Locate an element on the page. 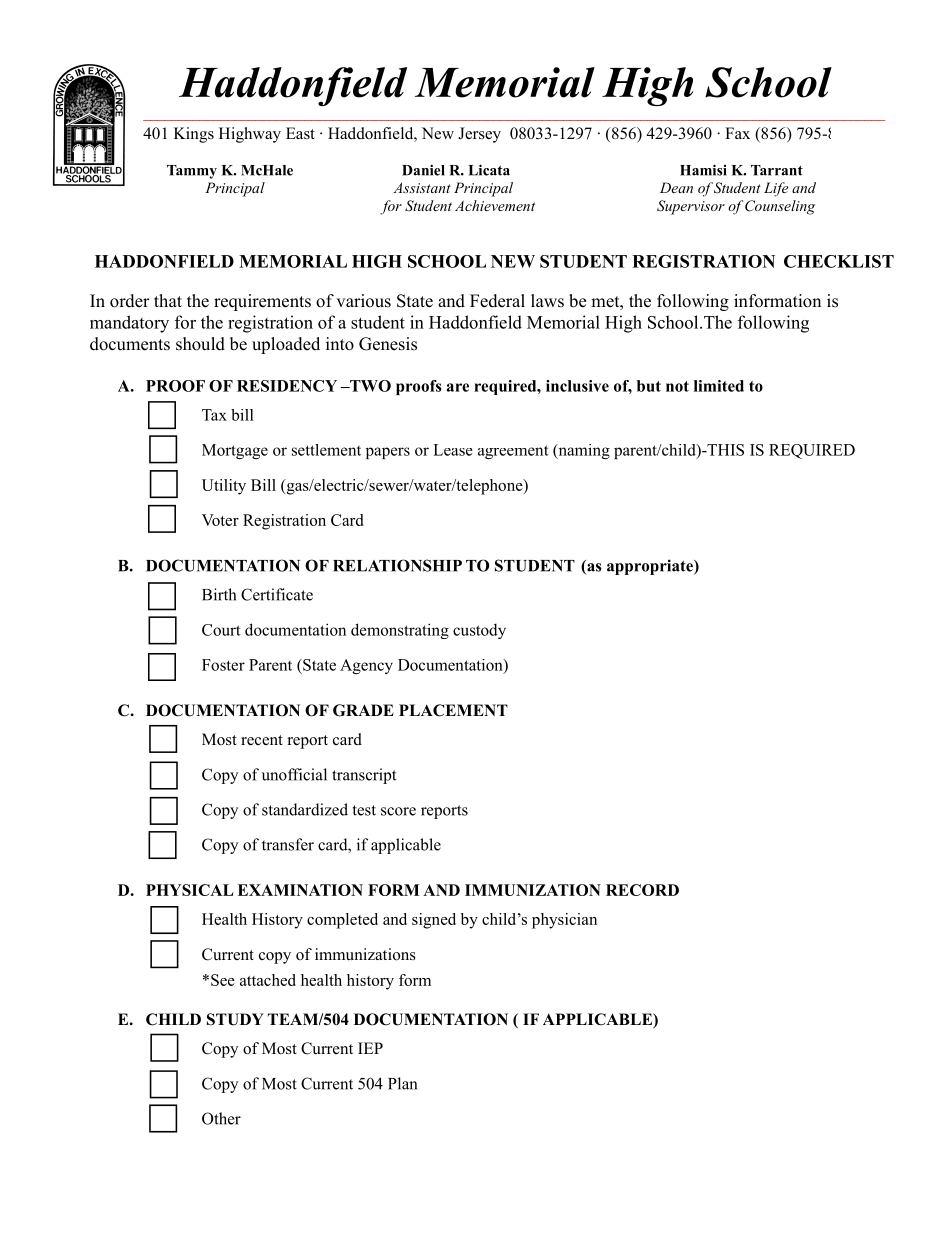  Court is located at coordinates (221, 630).
